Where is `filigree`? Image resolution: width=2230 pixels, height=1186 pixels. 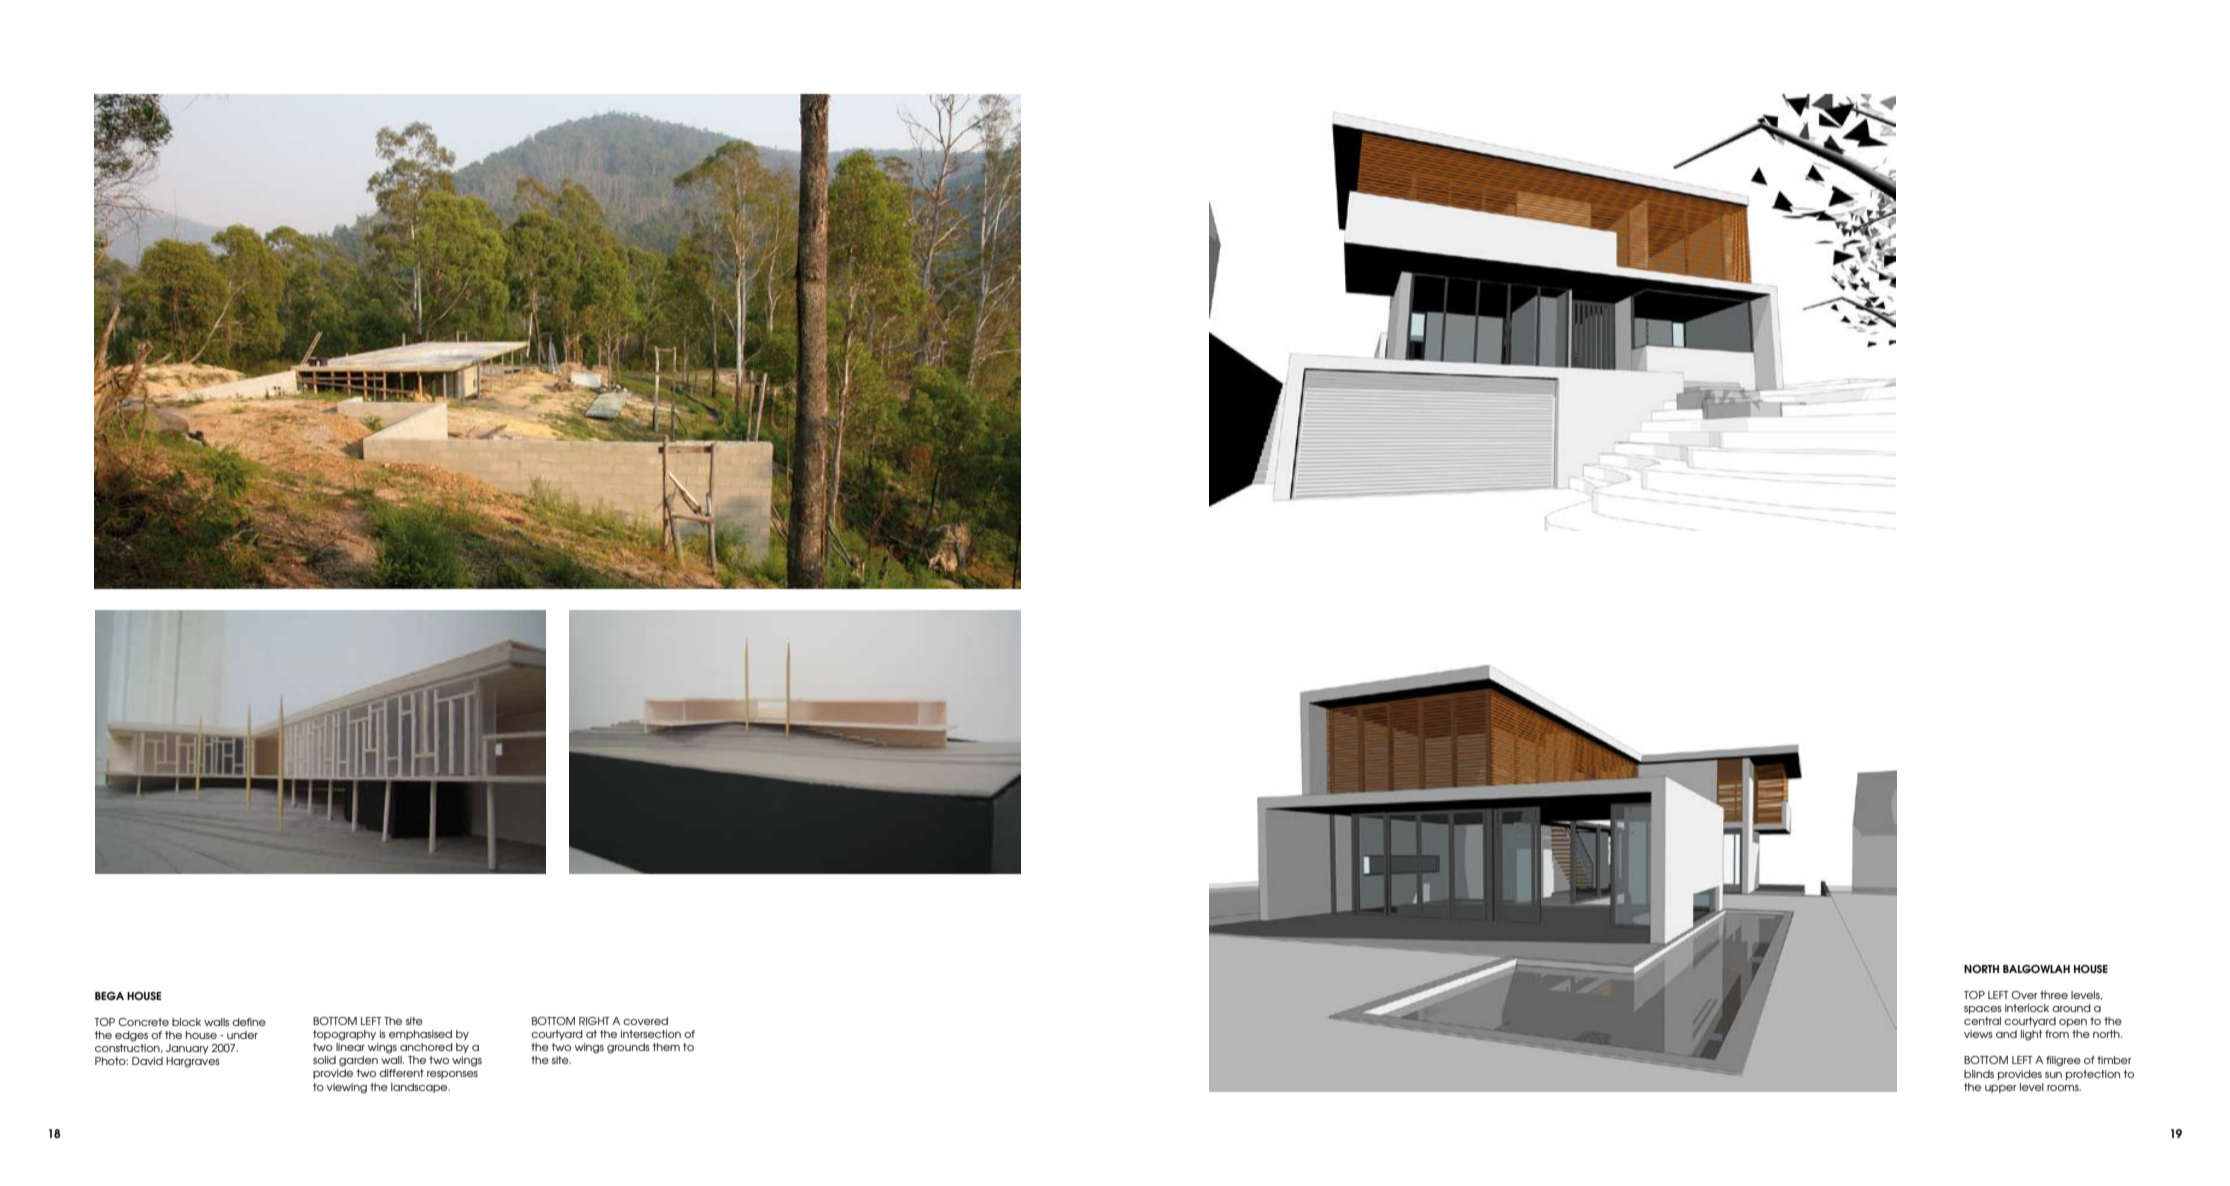
filigree is located at coordinates (2063, 1061).
